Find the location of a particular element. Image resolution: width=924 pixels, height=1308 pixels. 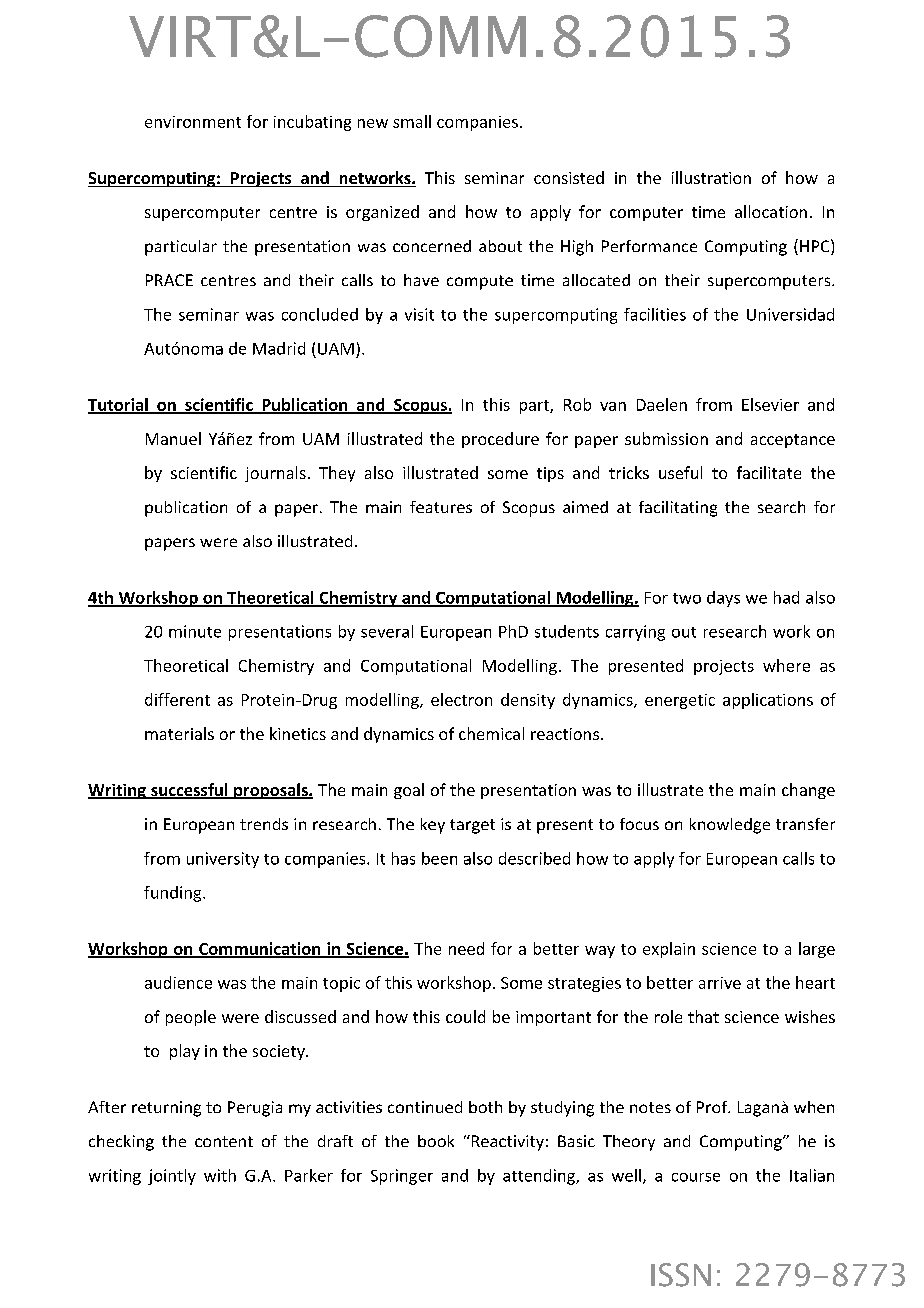

environment is located at coordinates (193, 122).
